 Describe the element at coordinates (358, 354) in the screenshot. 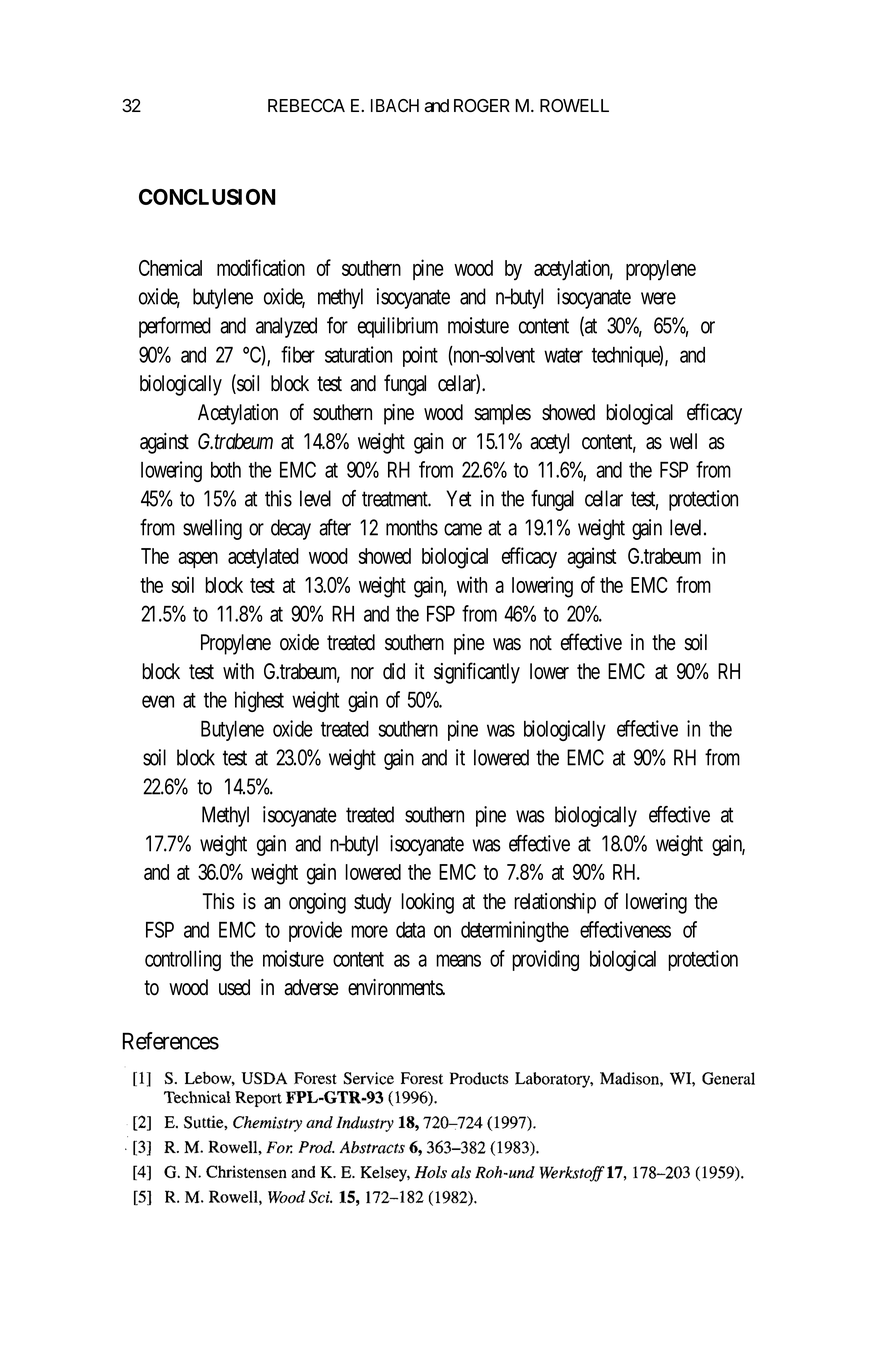

I see `saturation` at that location.
